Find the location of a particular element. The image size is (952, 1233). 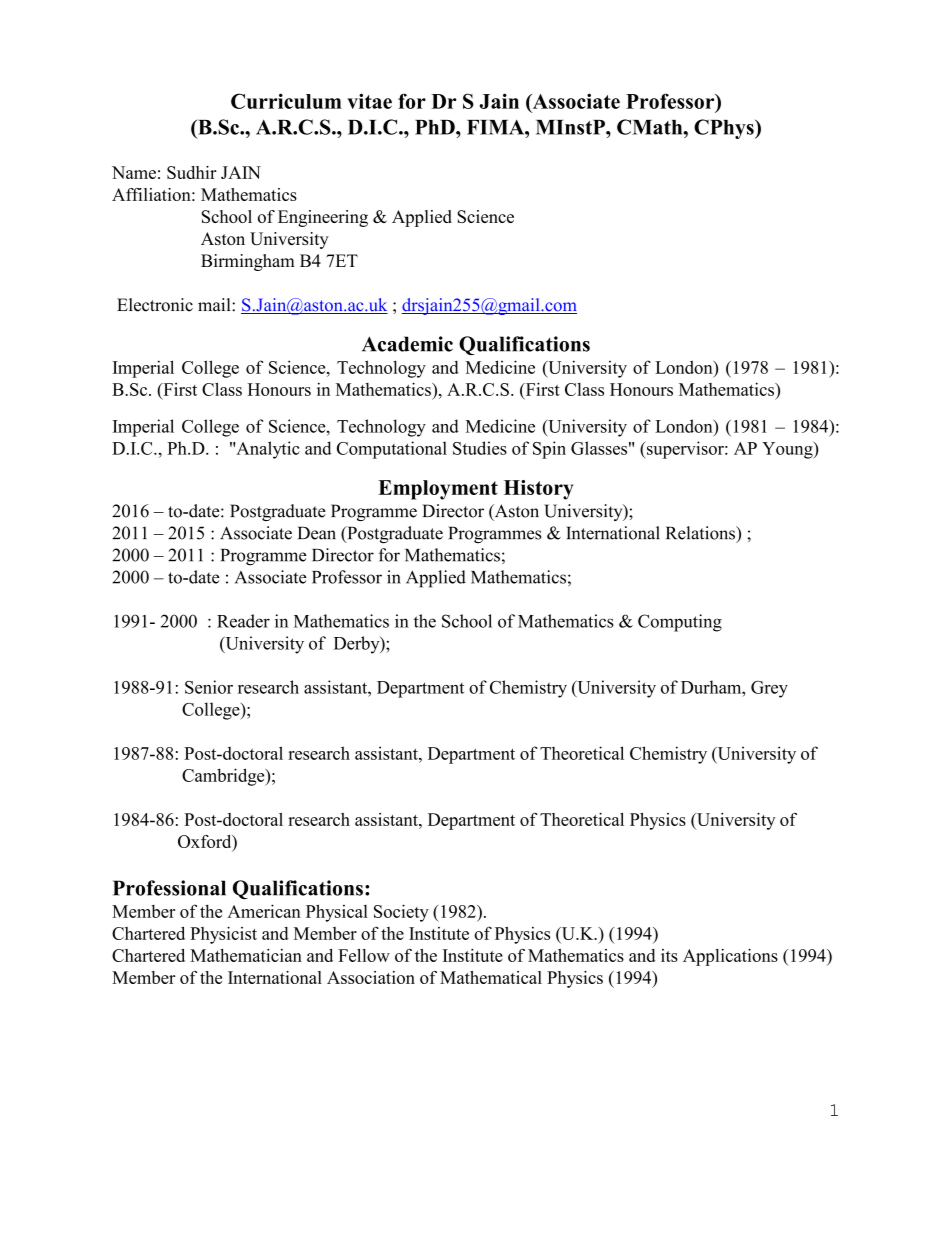

Dean is located at coordinates (317, 533).
